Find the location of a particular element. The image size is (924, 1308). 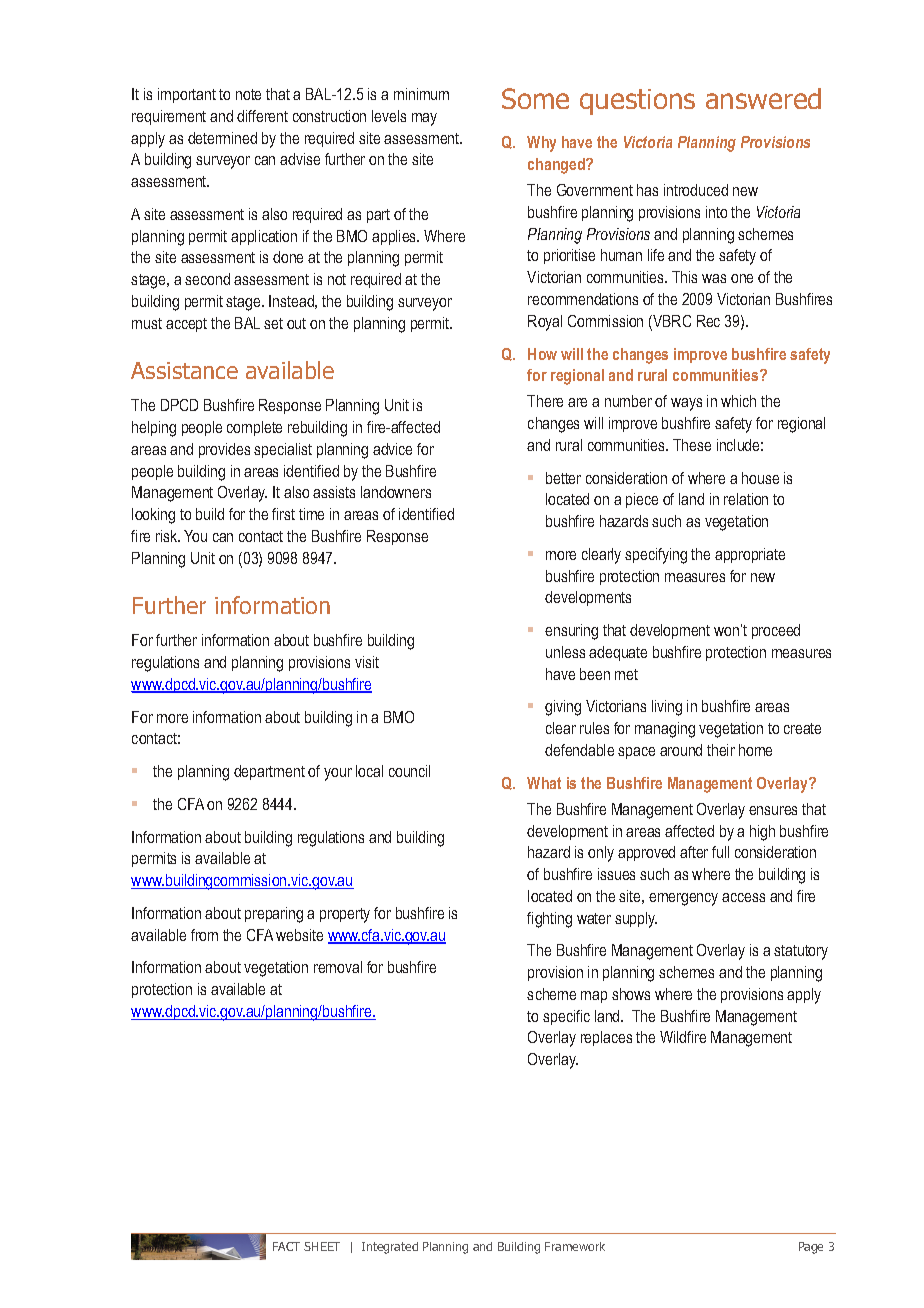

provides is located at coordinates (224, 450).
